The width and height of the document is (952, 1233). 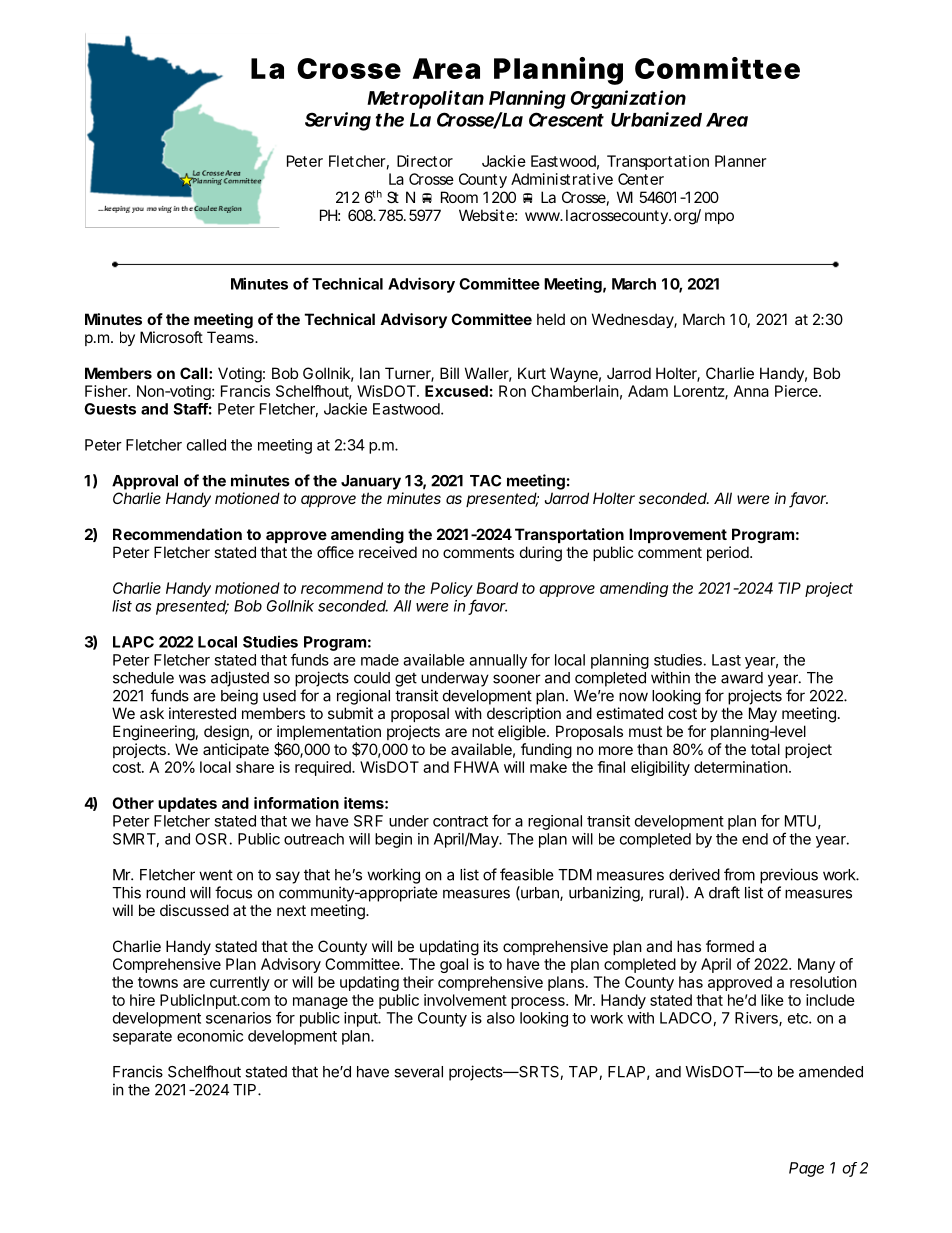 I want to click on Last, so click(x=726, y=660).
